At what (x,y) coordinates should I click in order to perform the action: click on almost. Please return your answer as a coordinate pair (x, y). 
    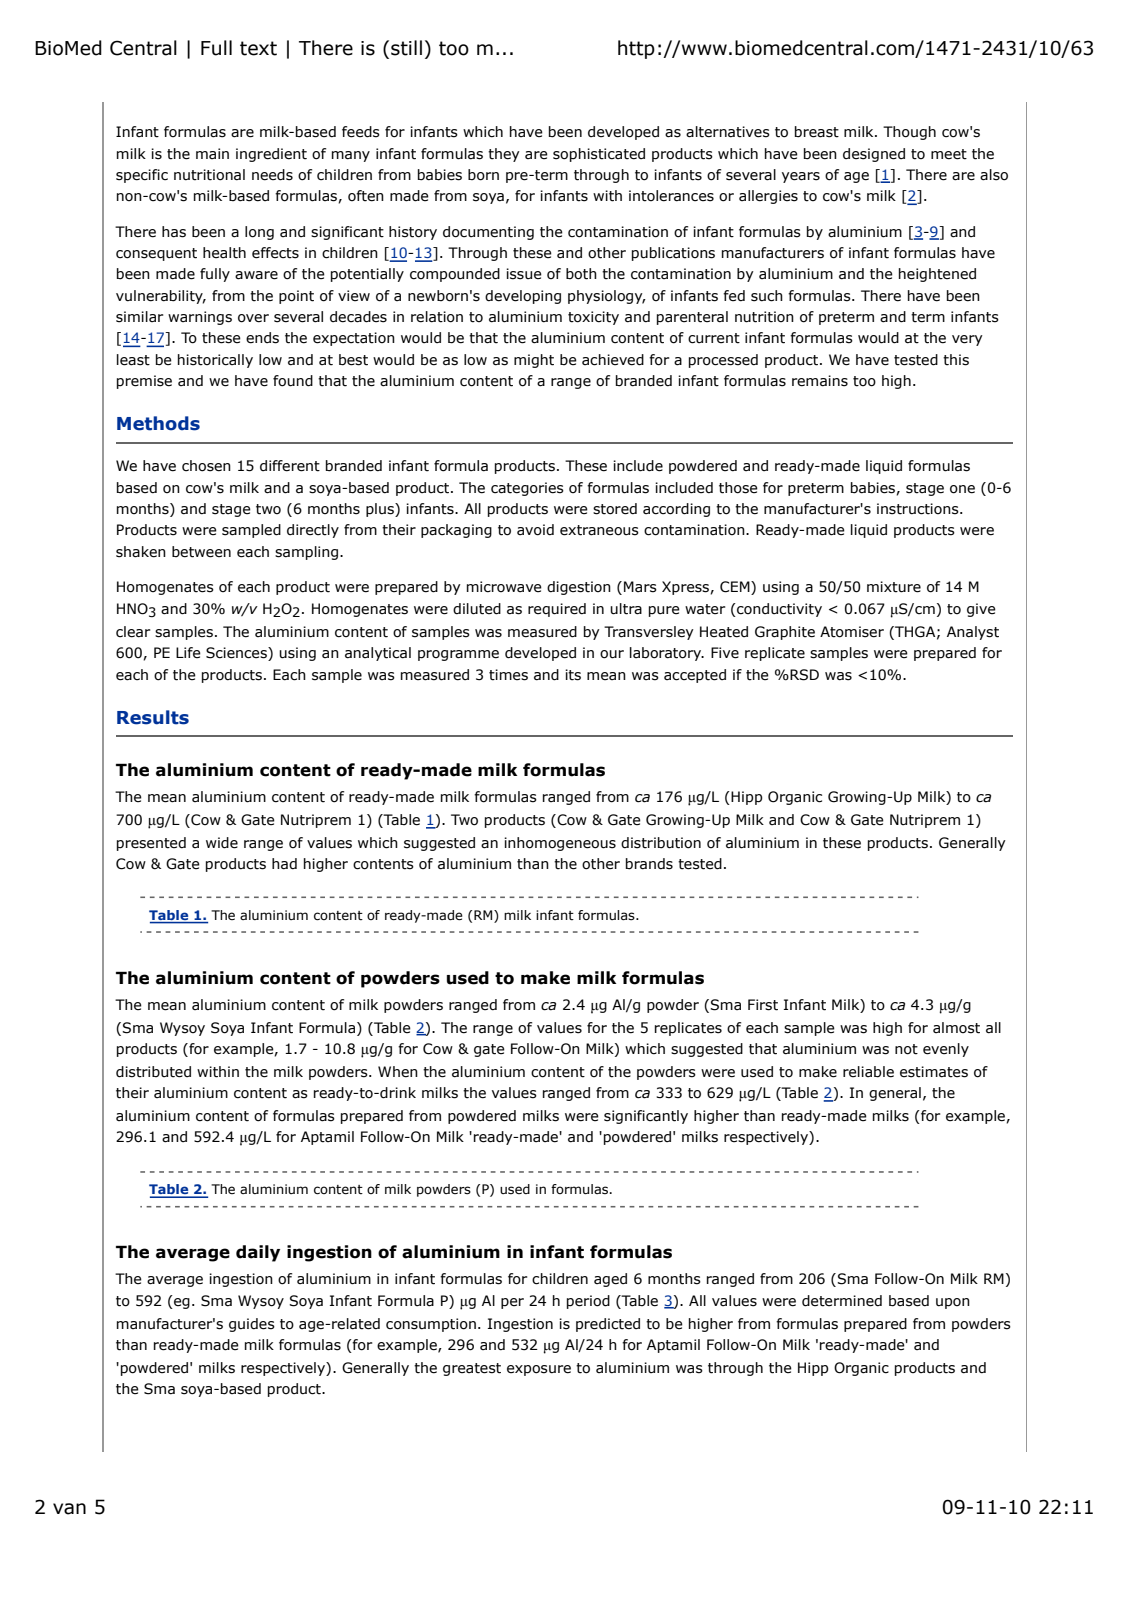
    Looking at the image, I should click on (956, 1028).
